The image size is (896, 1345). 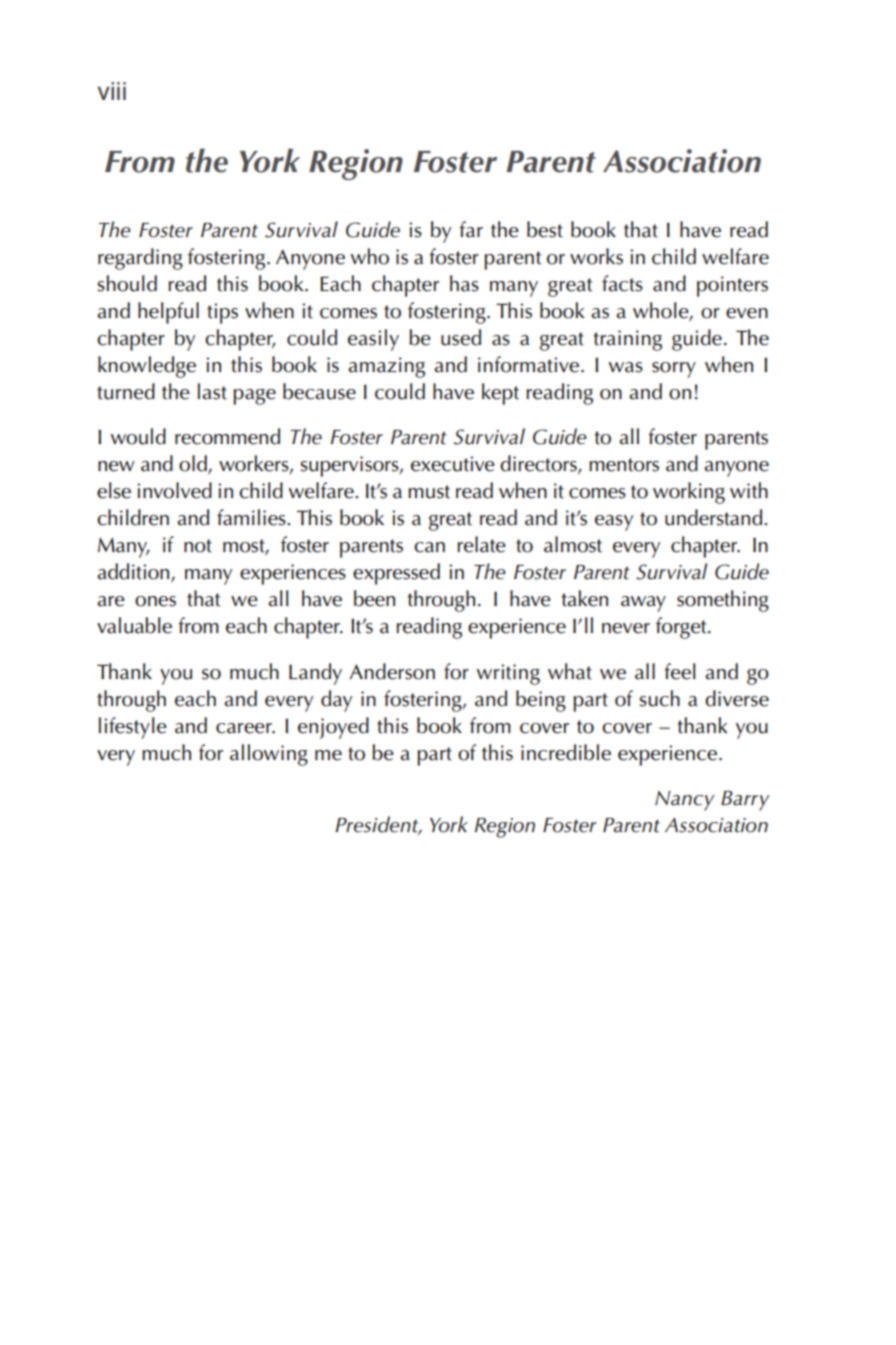 What do you see at coordinates (198, 546) in the document?
I see `not` at bounding box center [198, 546].
